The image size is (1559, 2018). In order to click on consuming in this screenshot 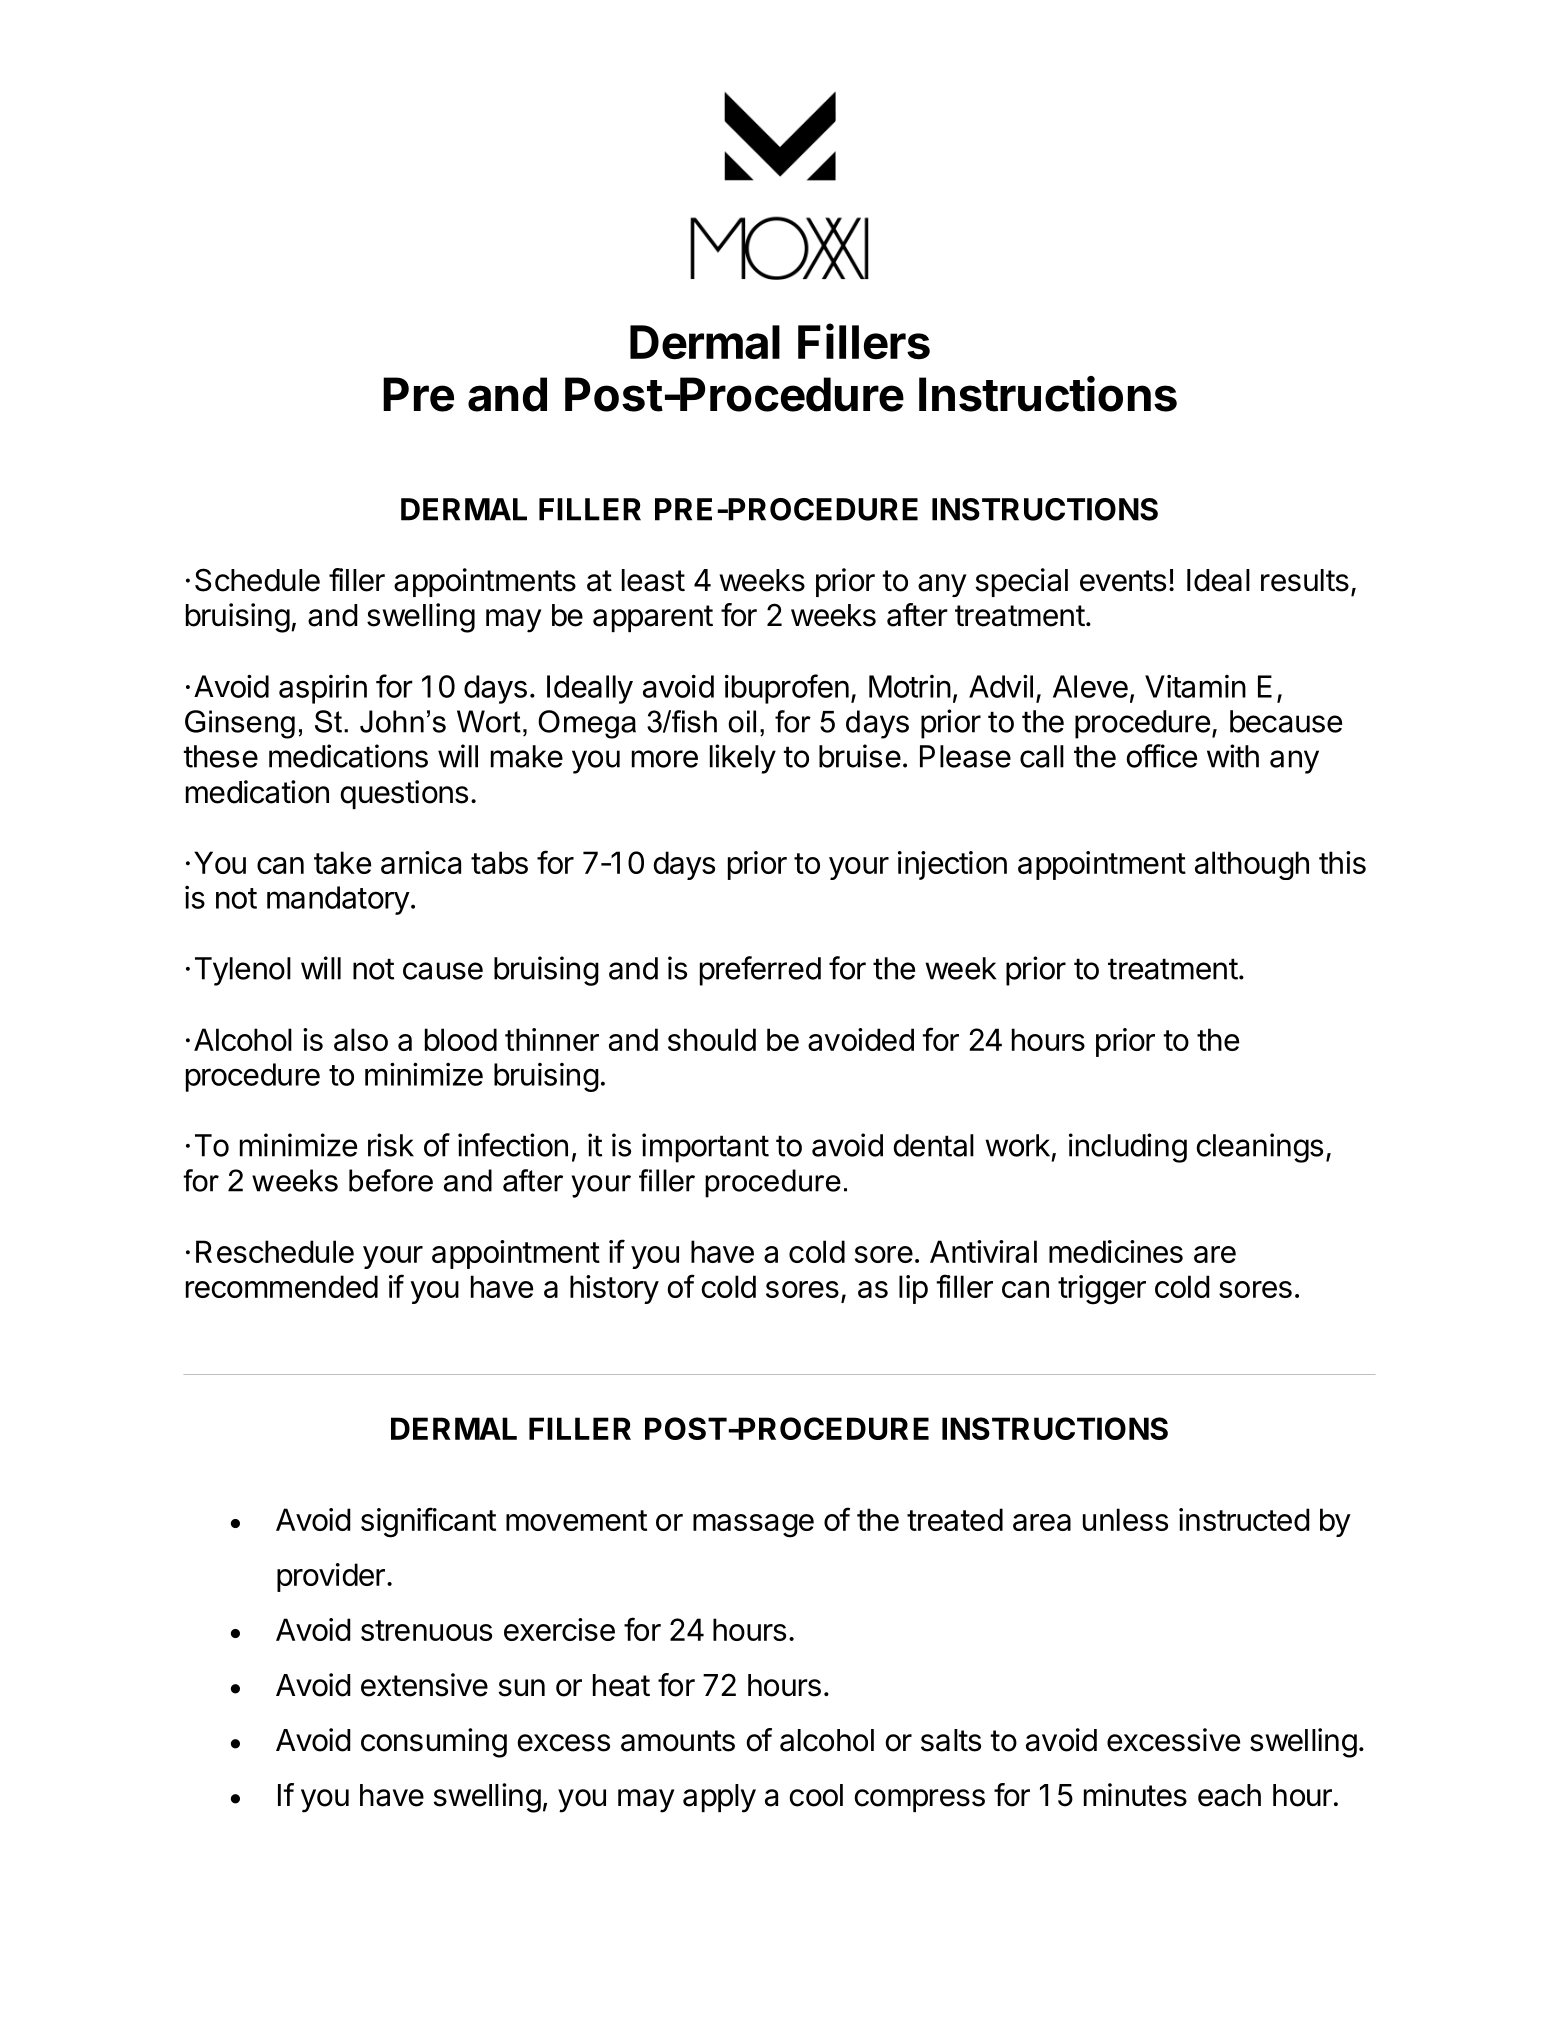, I will do `click(434, 1743)`.
